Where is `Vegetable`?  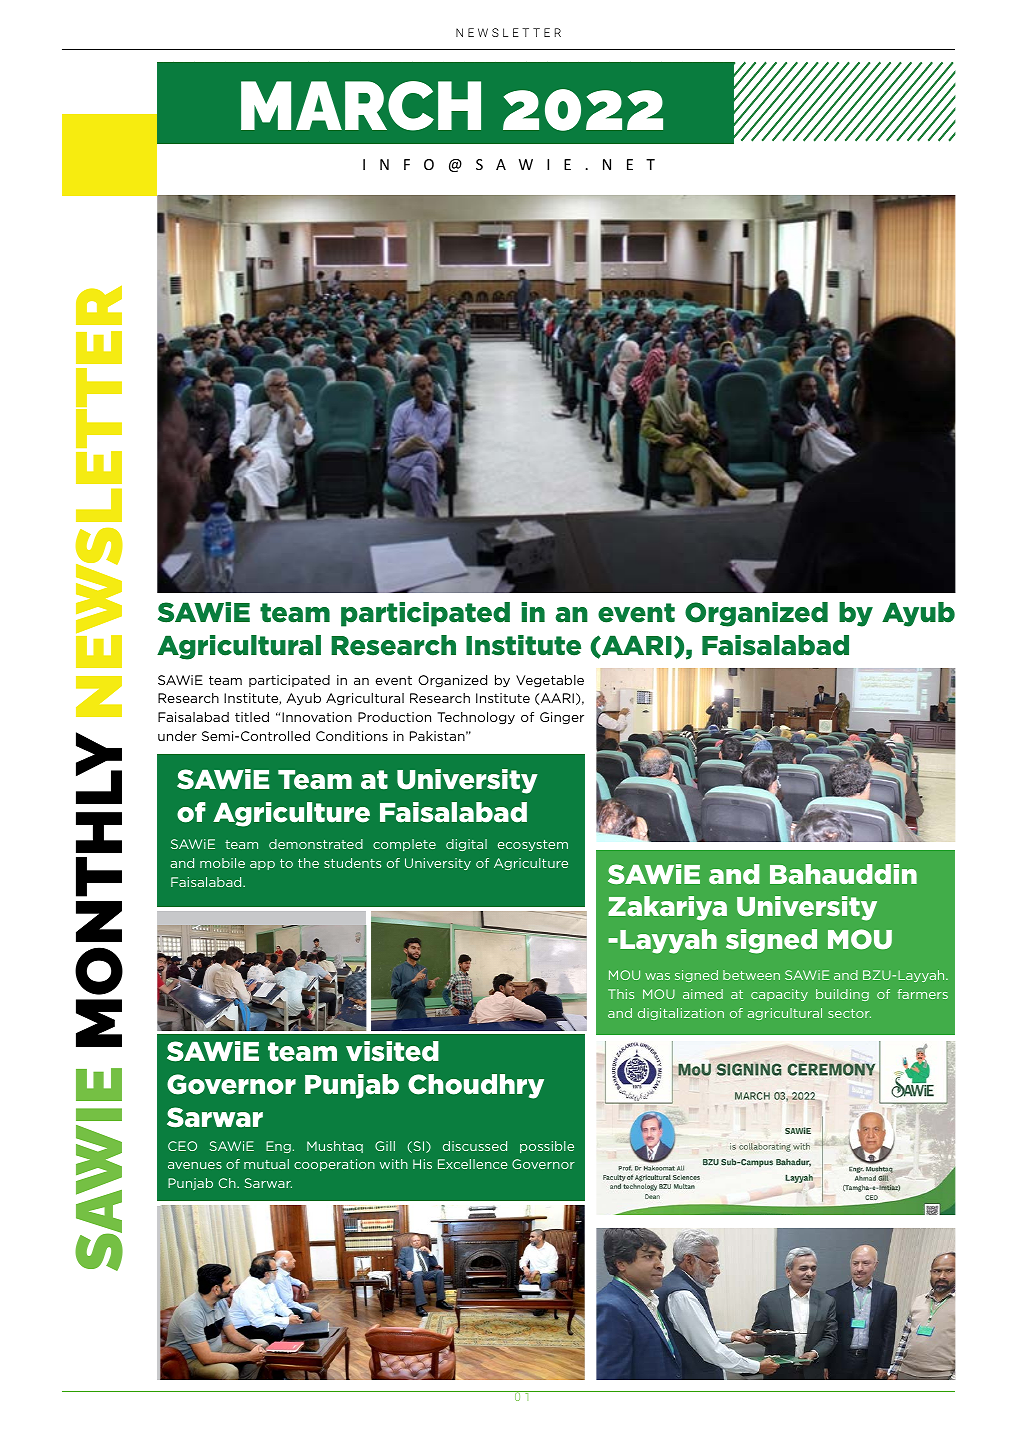
Vegetable is located at coordinates (550, 681).
